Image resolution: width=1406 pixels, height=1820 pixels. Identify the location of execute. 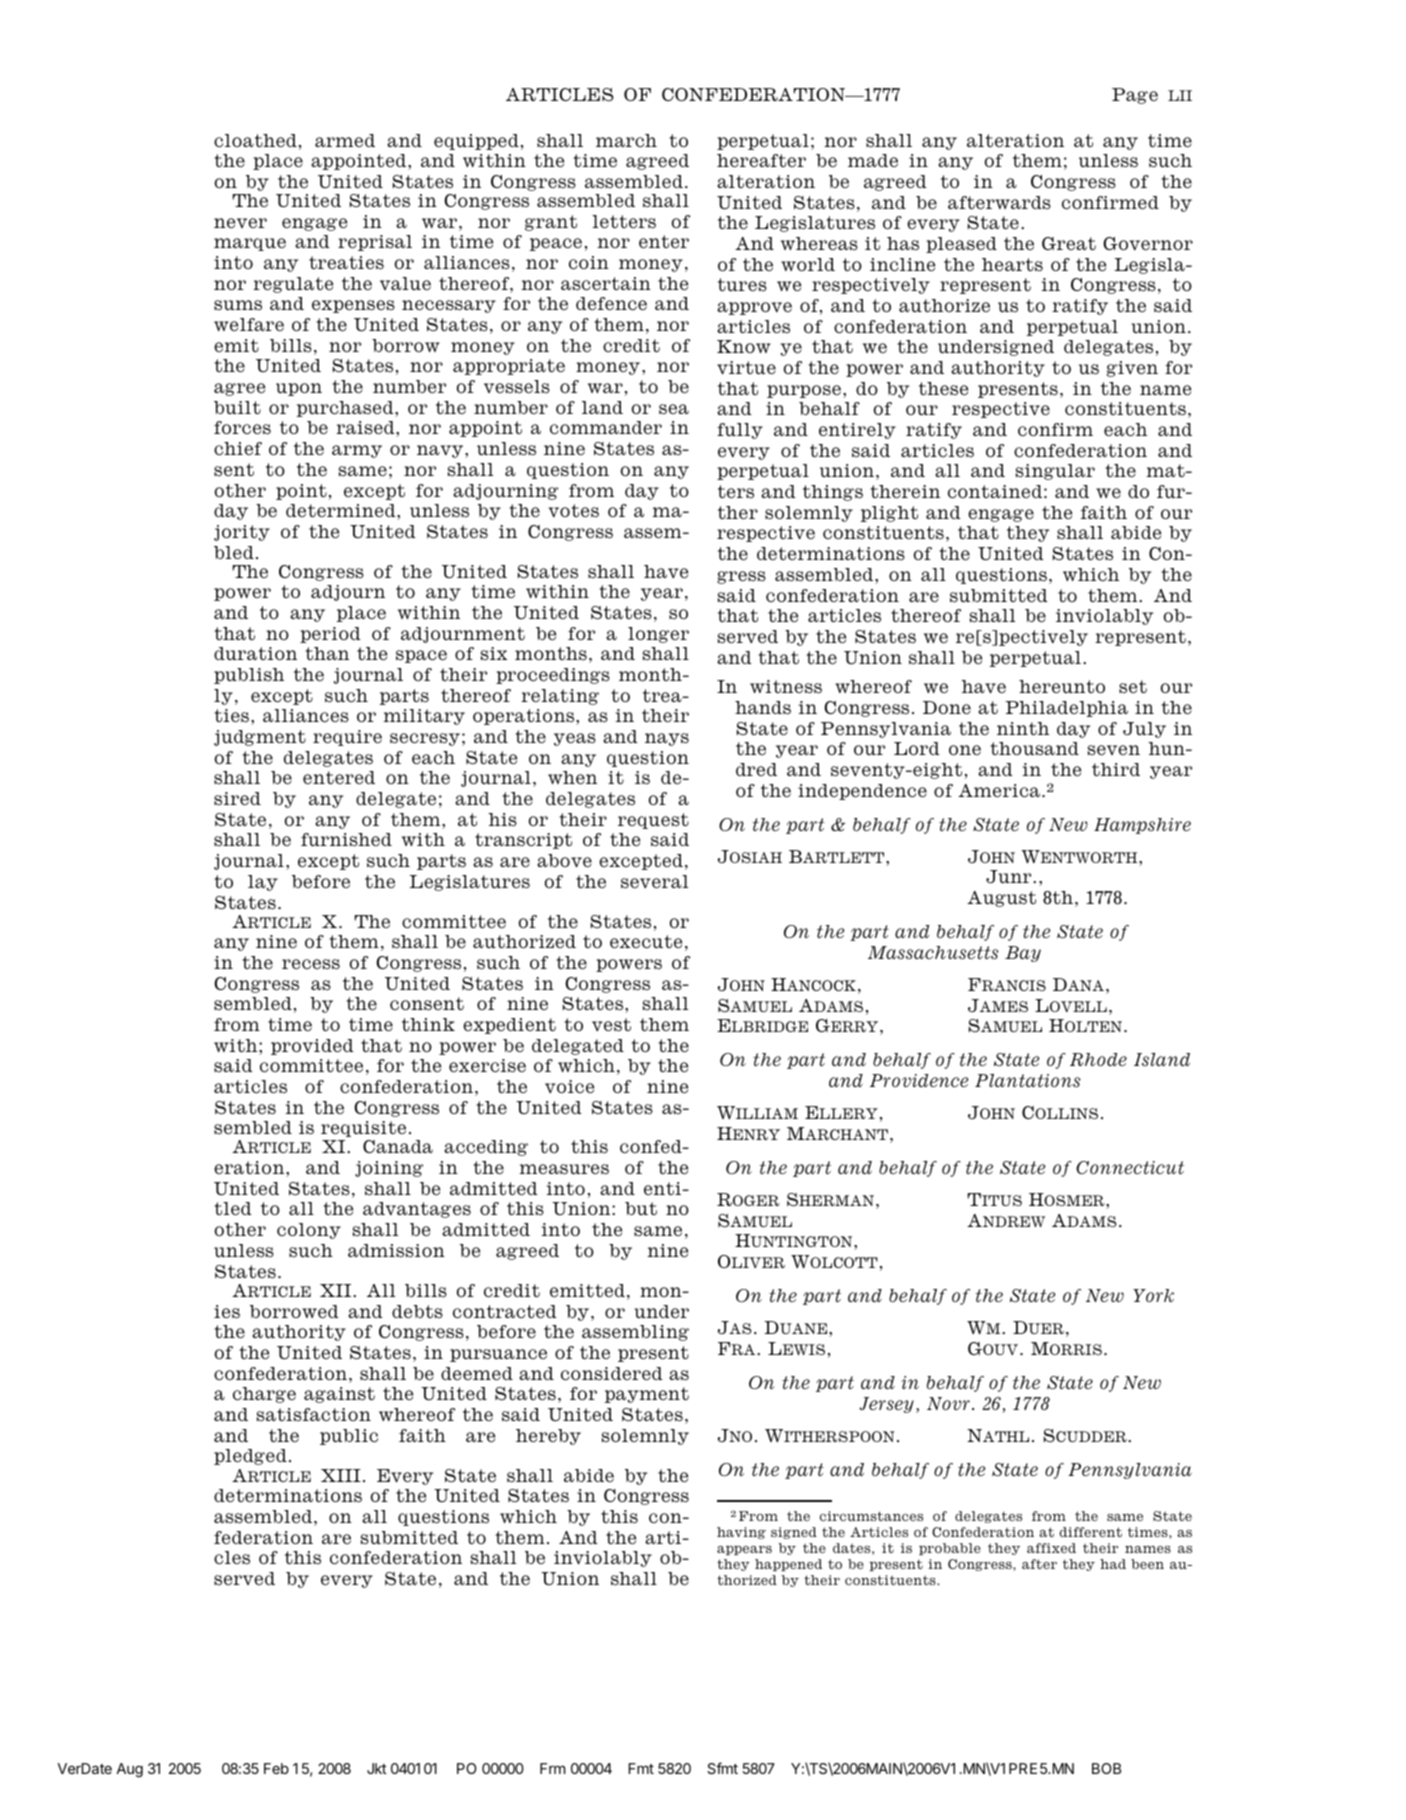
(646, 942).
